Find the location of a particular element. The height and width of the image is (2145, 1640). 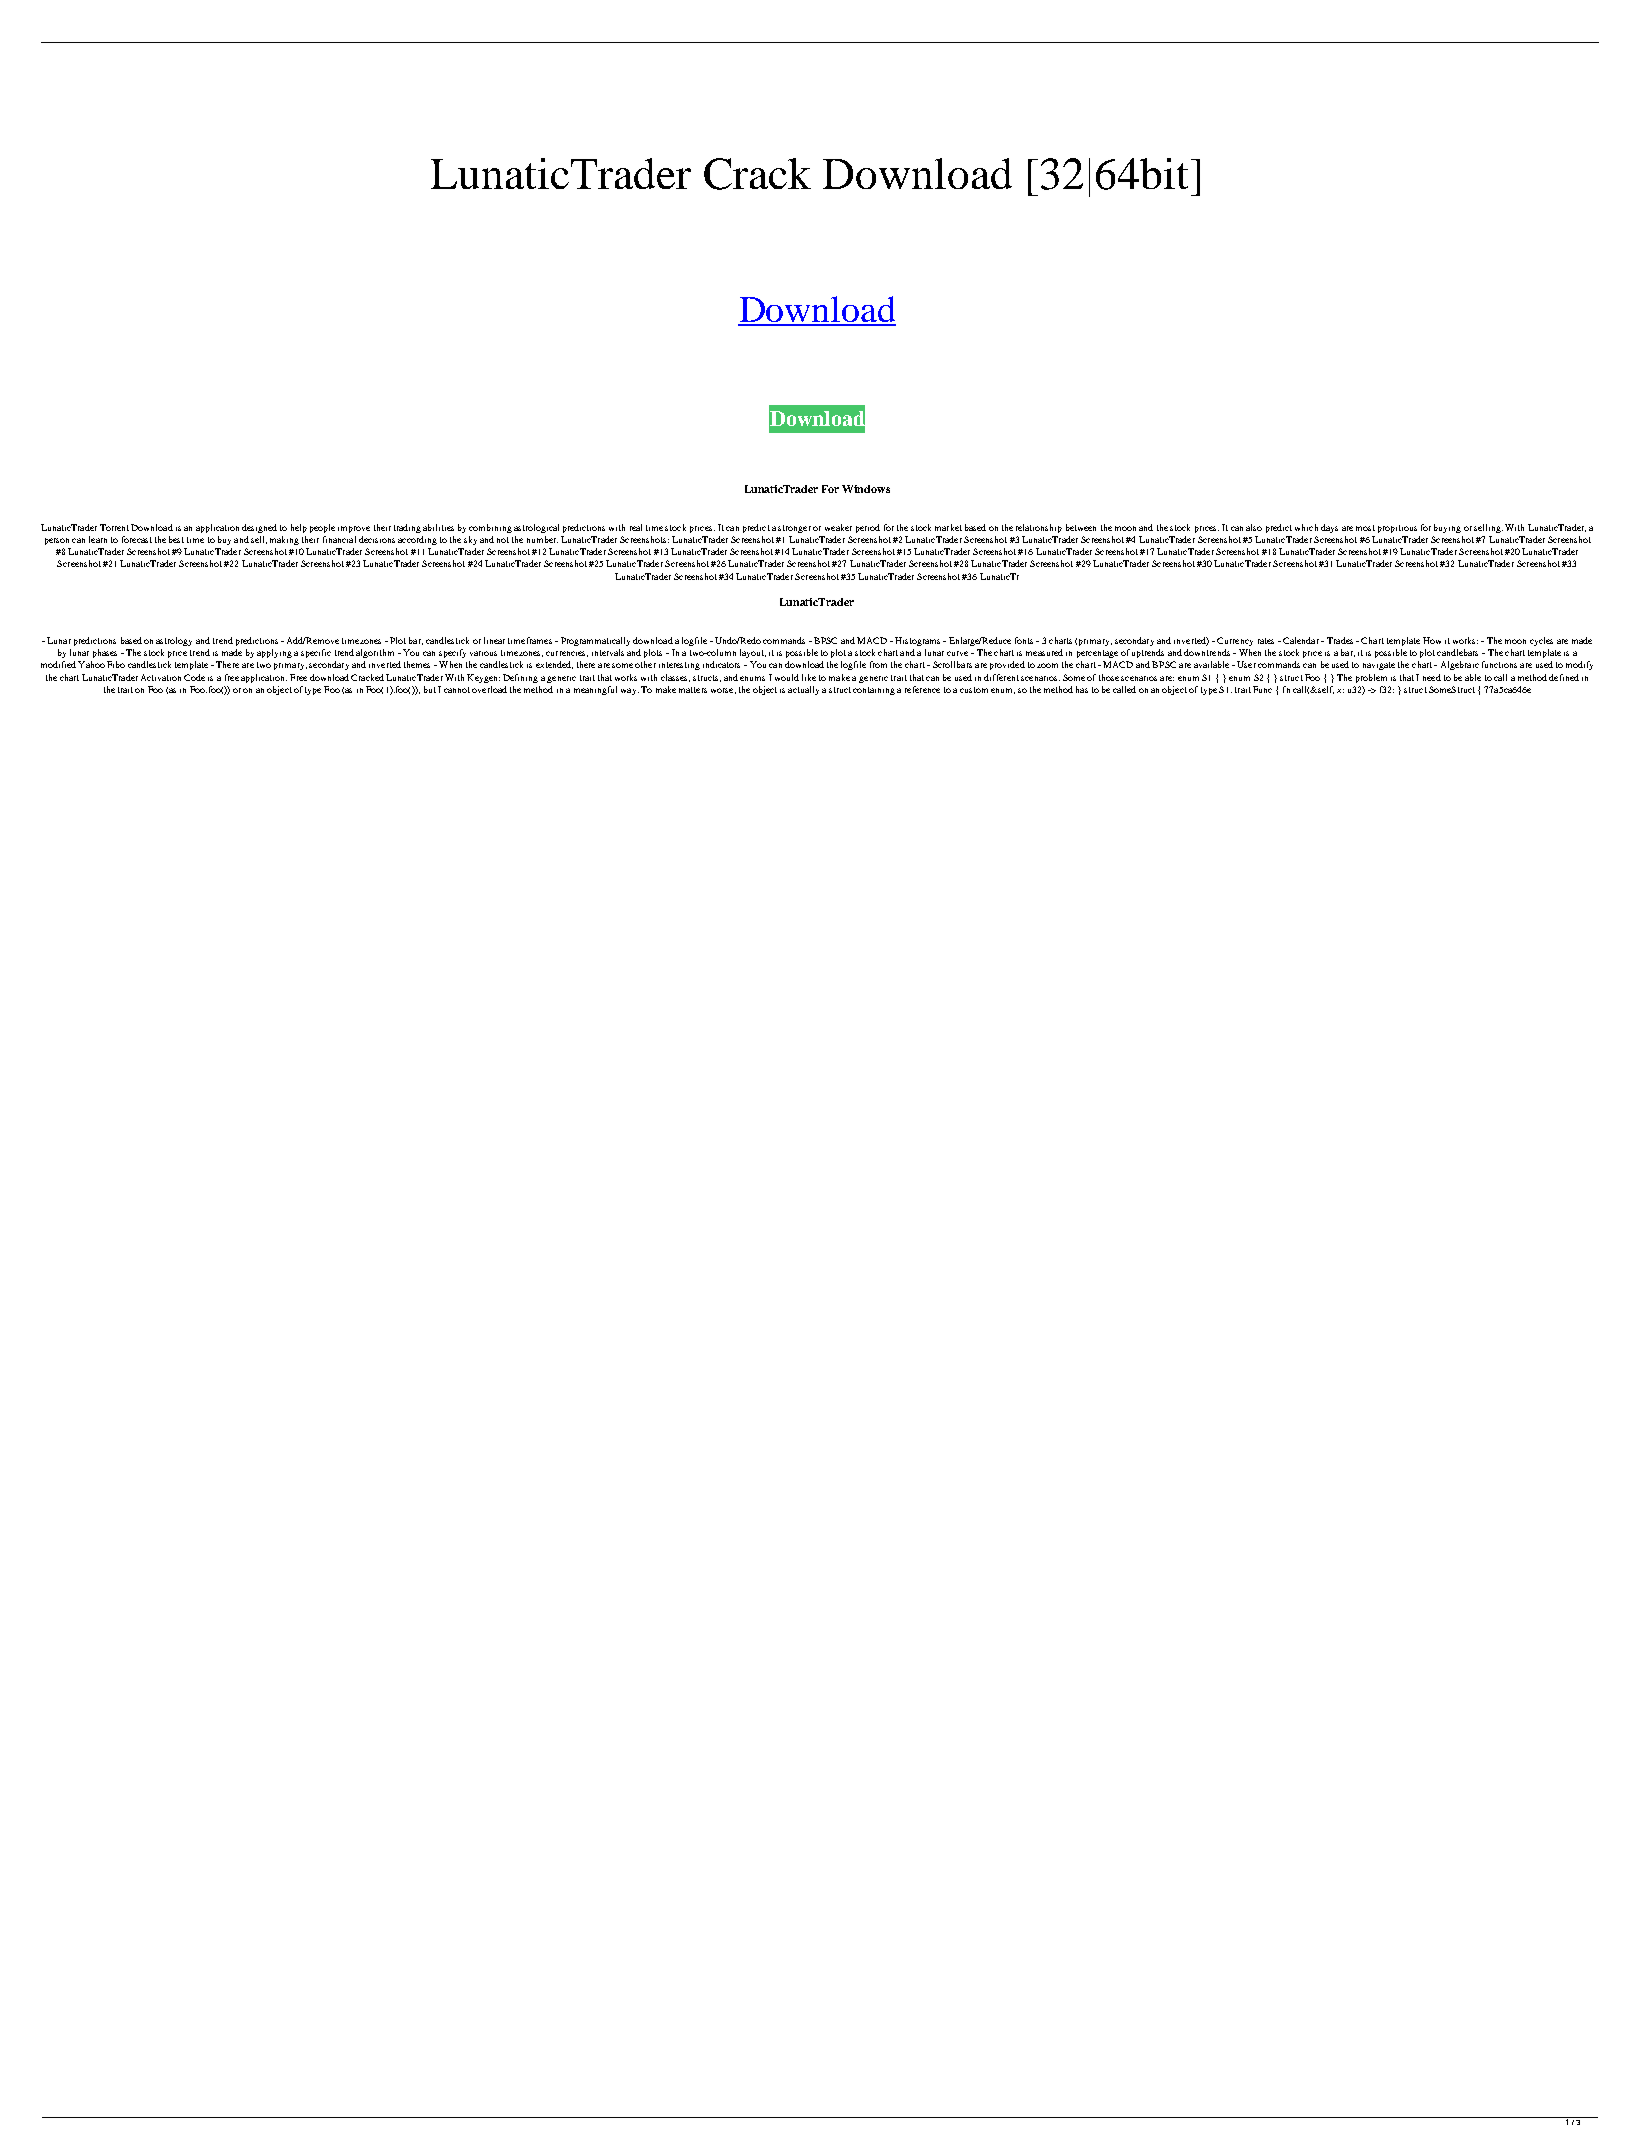

Histograms is located at coordinates (917, 641).
